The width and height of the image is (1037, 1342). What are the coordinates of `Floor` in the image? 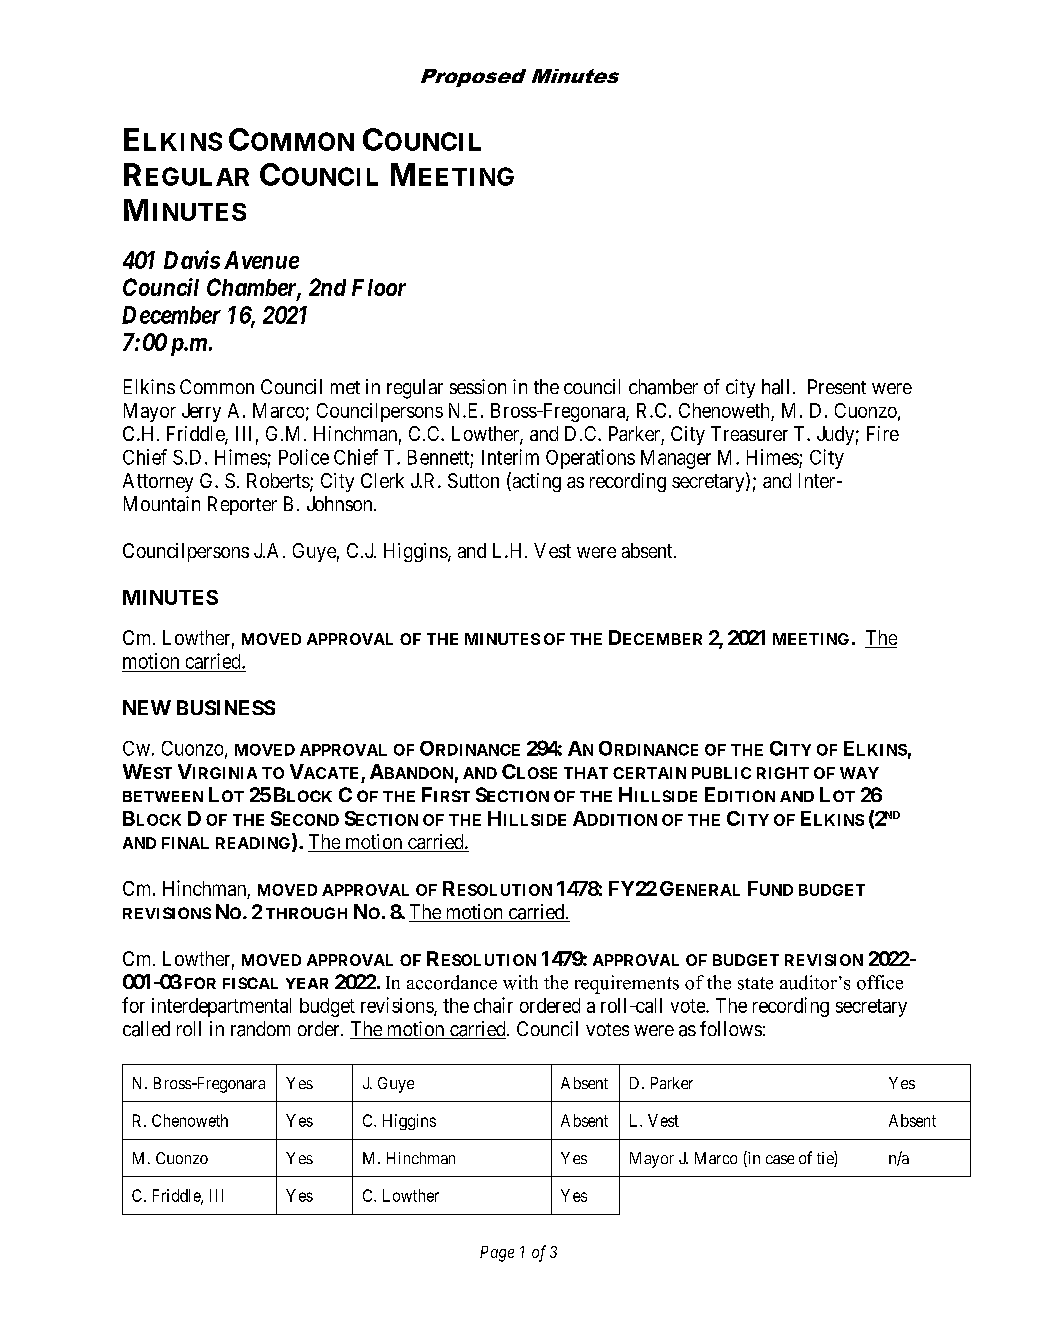 It's located at (379, 287).
